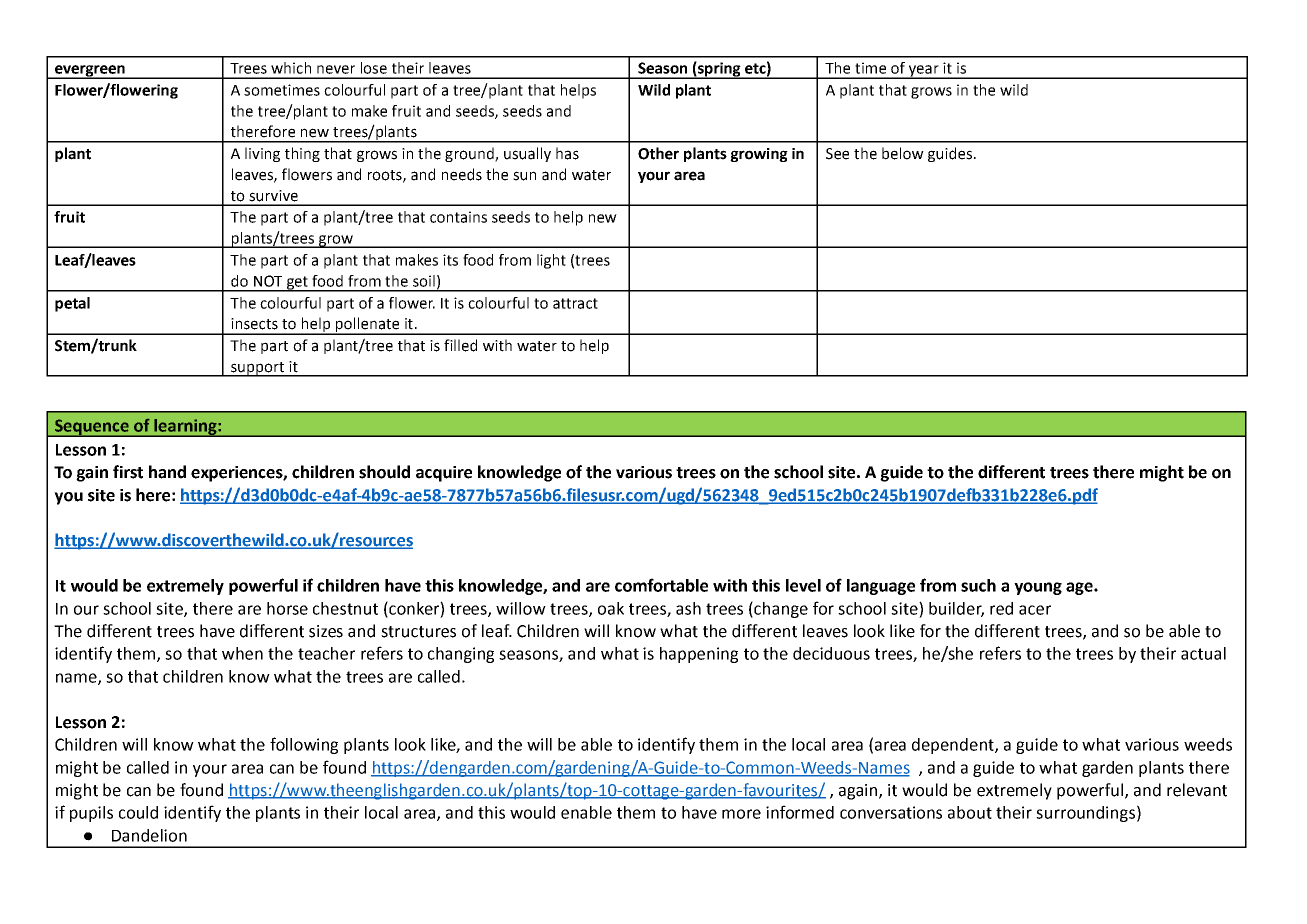 Image resolution: width=1307 pixels, height=924 pixels. Describe the element at coordinates (924, 72) in the image. I see `year` at that location.
